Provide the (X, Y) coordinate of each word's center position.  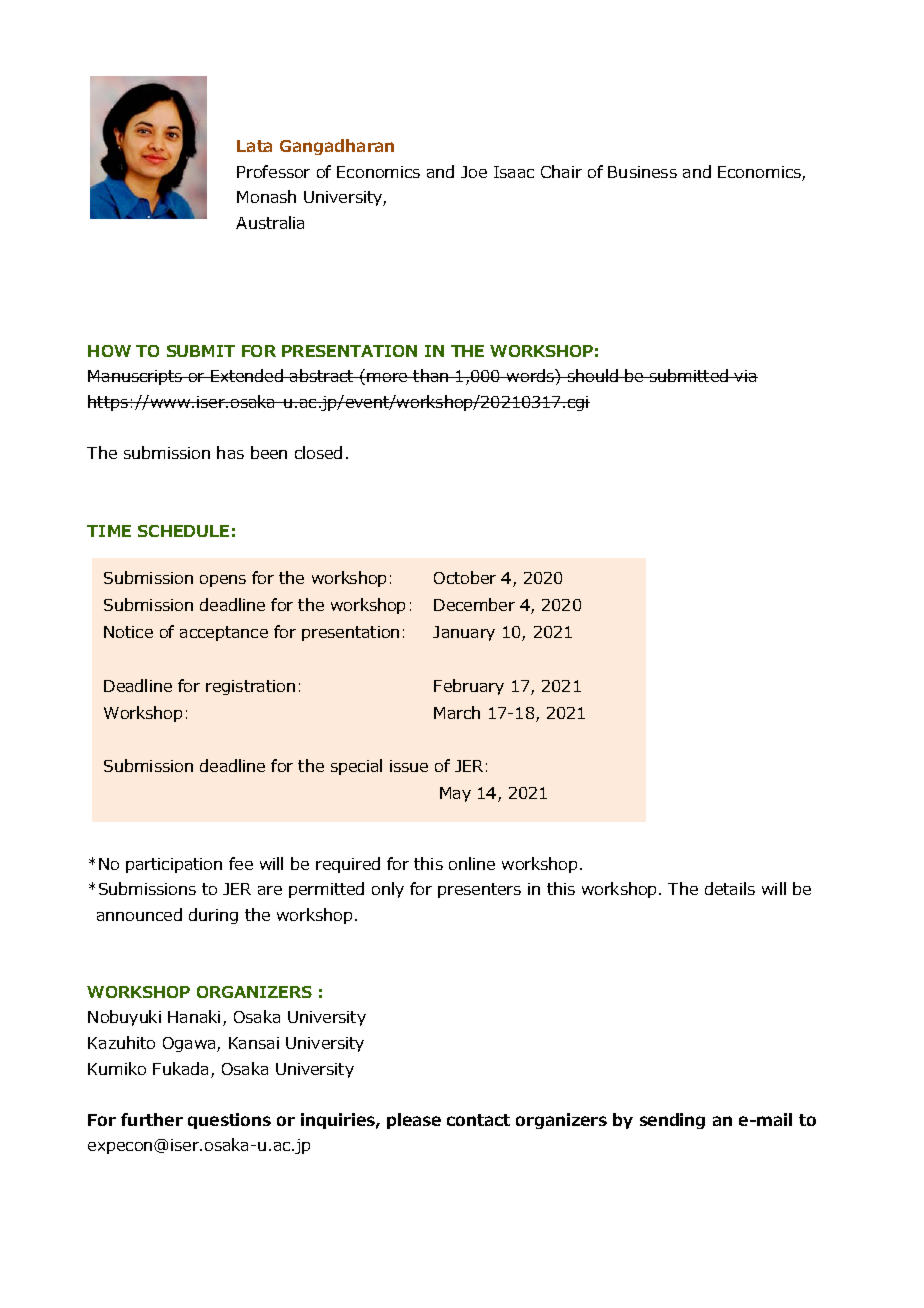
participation (174, 865)
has (230, 452)
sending (672, 1121)
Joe (474, 172)
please (414, 1121)
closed (318, 452)
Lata (254, 146)
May (455, 794)
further (152, 1119)
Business (642, 172)
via (745, 376)
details (730, 888)
